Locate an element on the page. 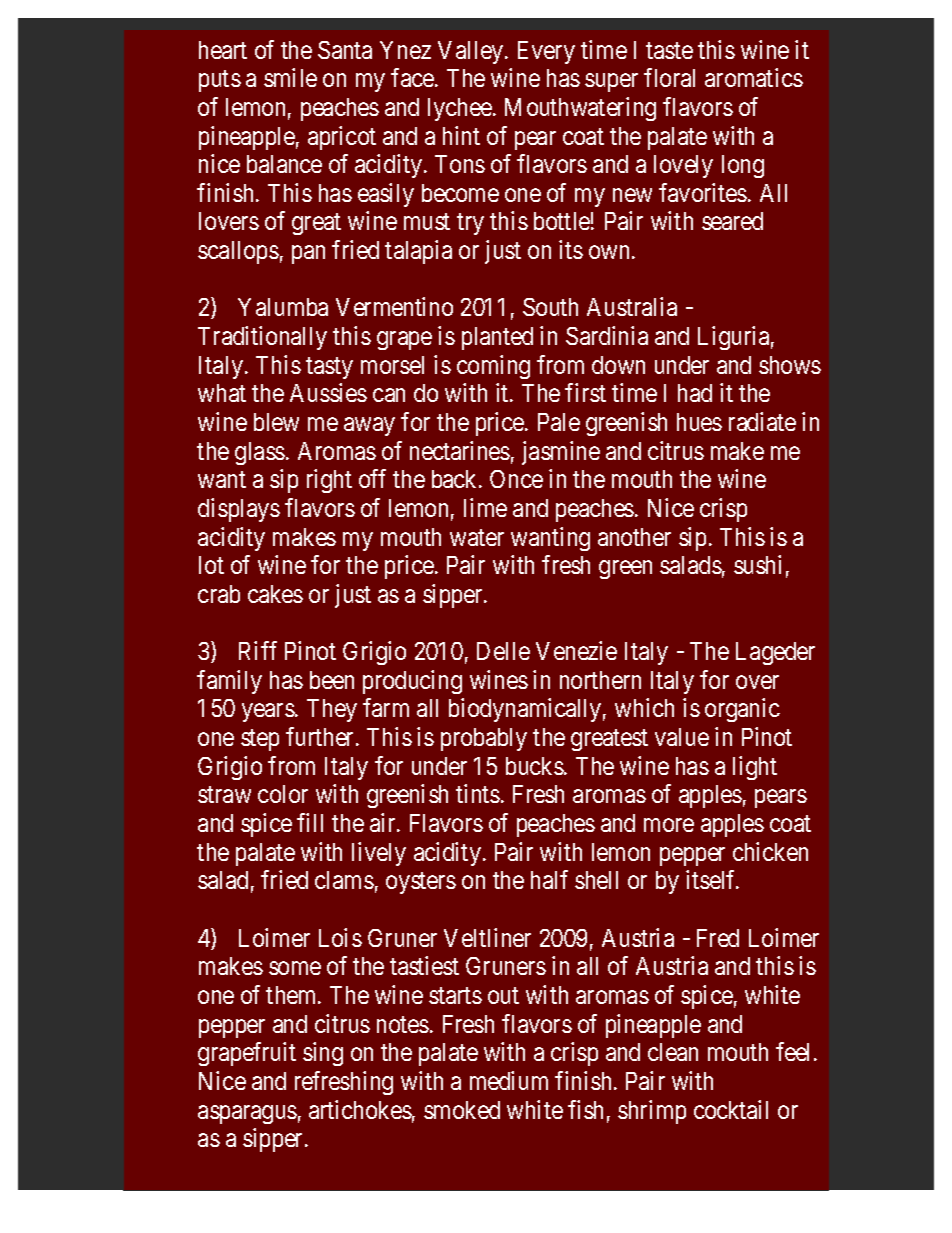 Image resolution: width=952 pixels, height=1233 pixels. coming is located at coordinates (493, 367).
